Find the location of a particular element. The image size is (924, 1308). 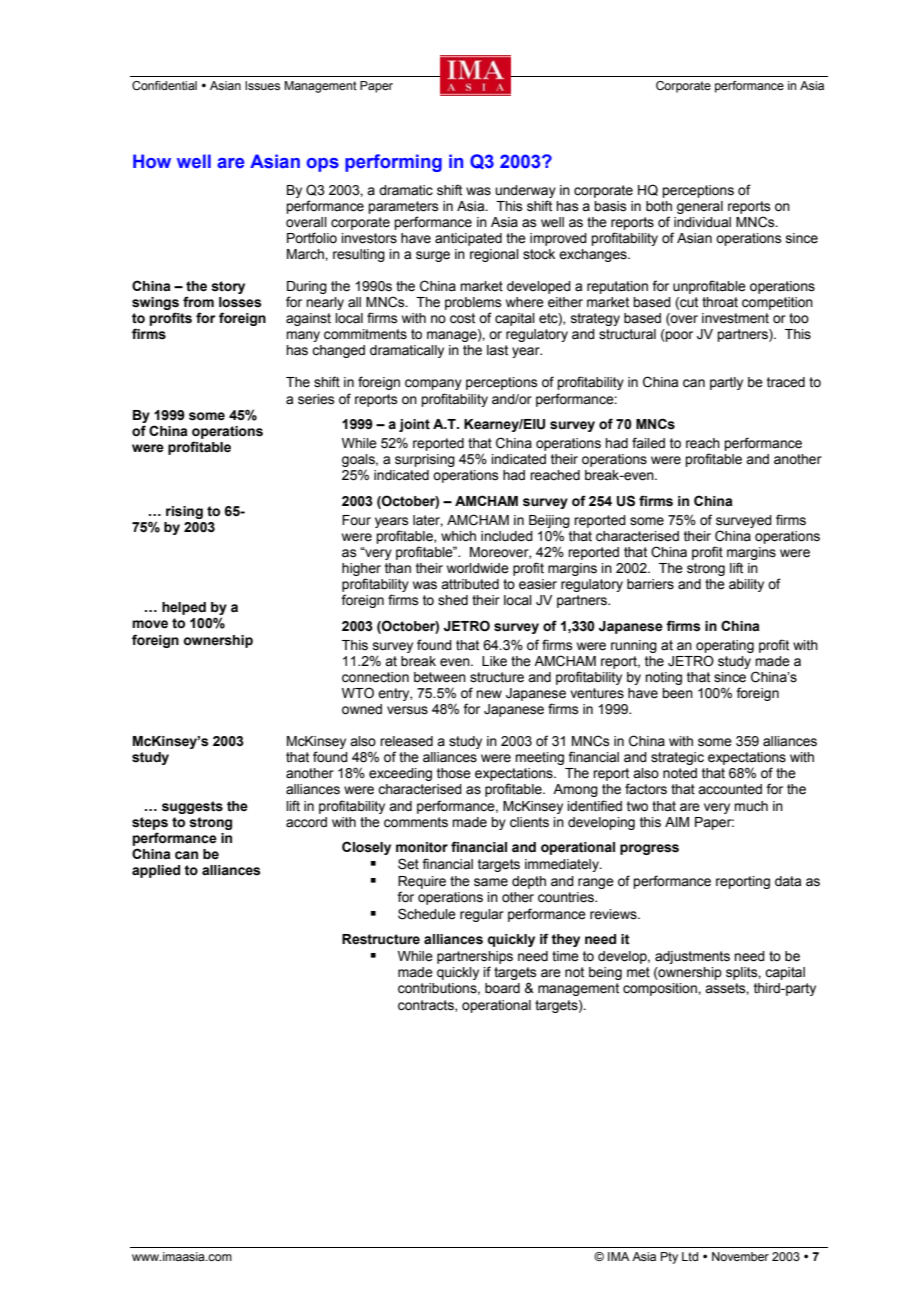

contracts is located at coordinates (427, 1006).
